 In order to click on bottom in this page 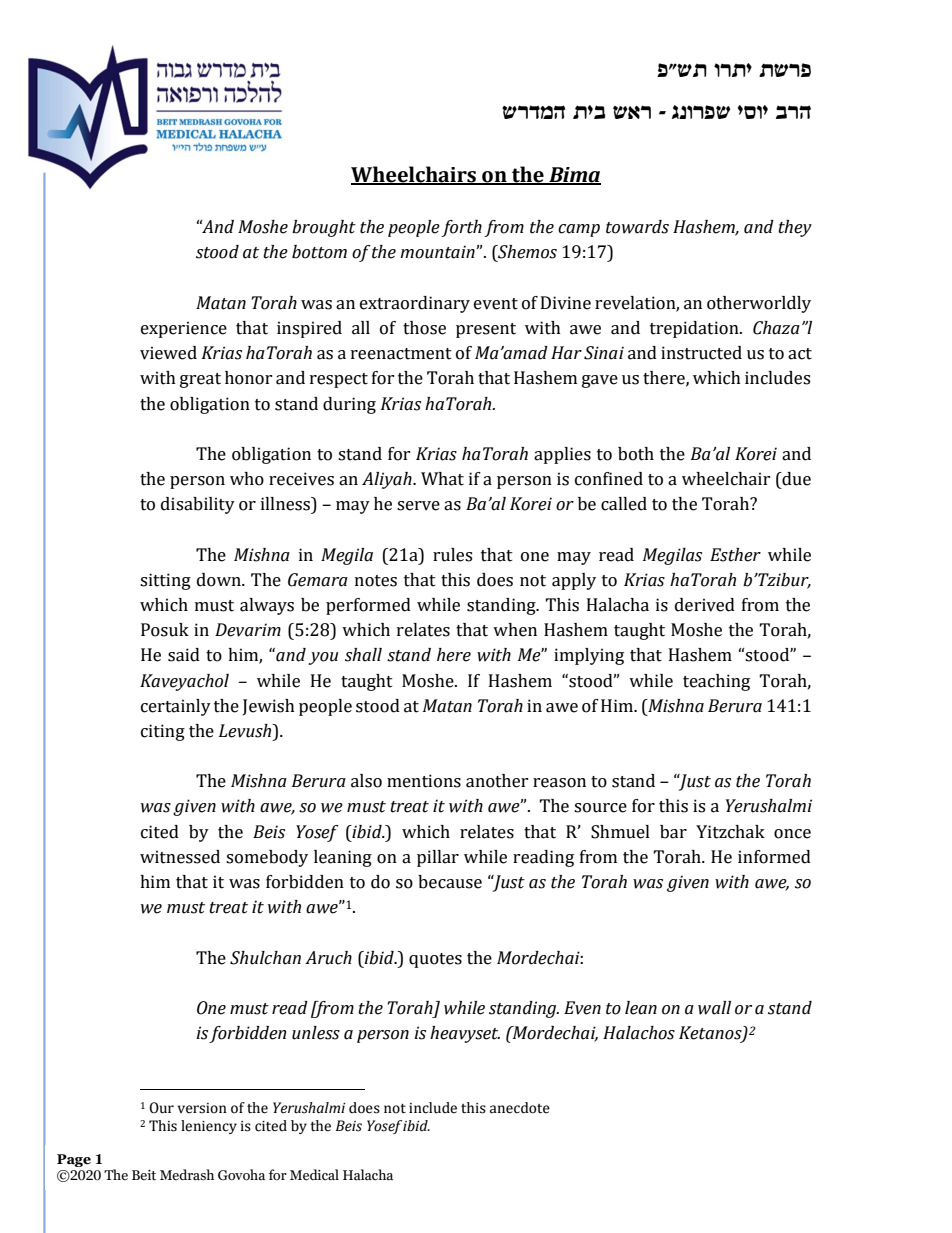, I will do `click(319, 252)`.
